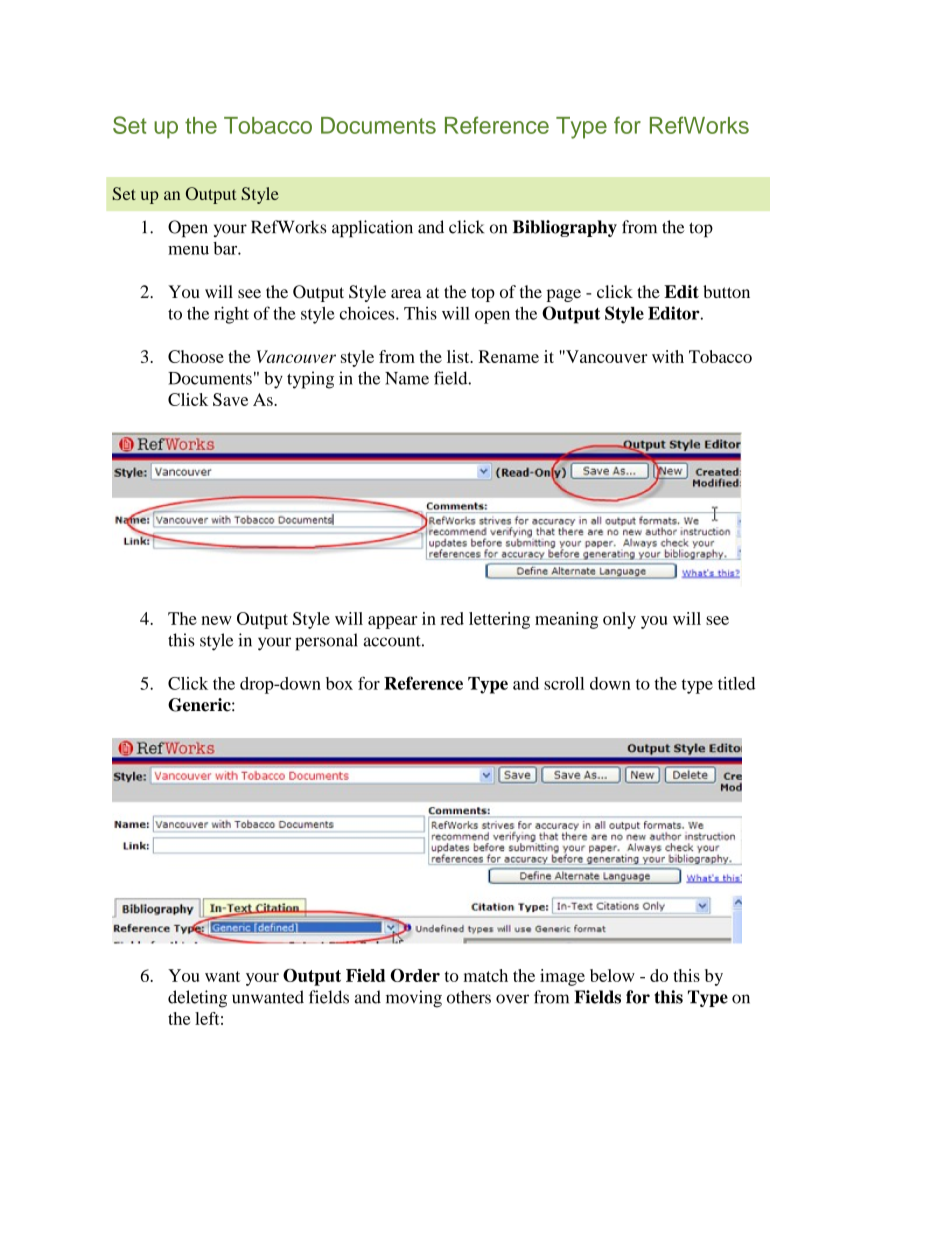 Image resolution: width=952 pixels, height=1233 pixels. Describe the element at coordinates (230, 399) in the screenshot. I see `Save` at that location.
